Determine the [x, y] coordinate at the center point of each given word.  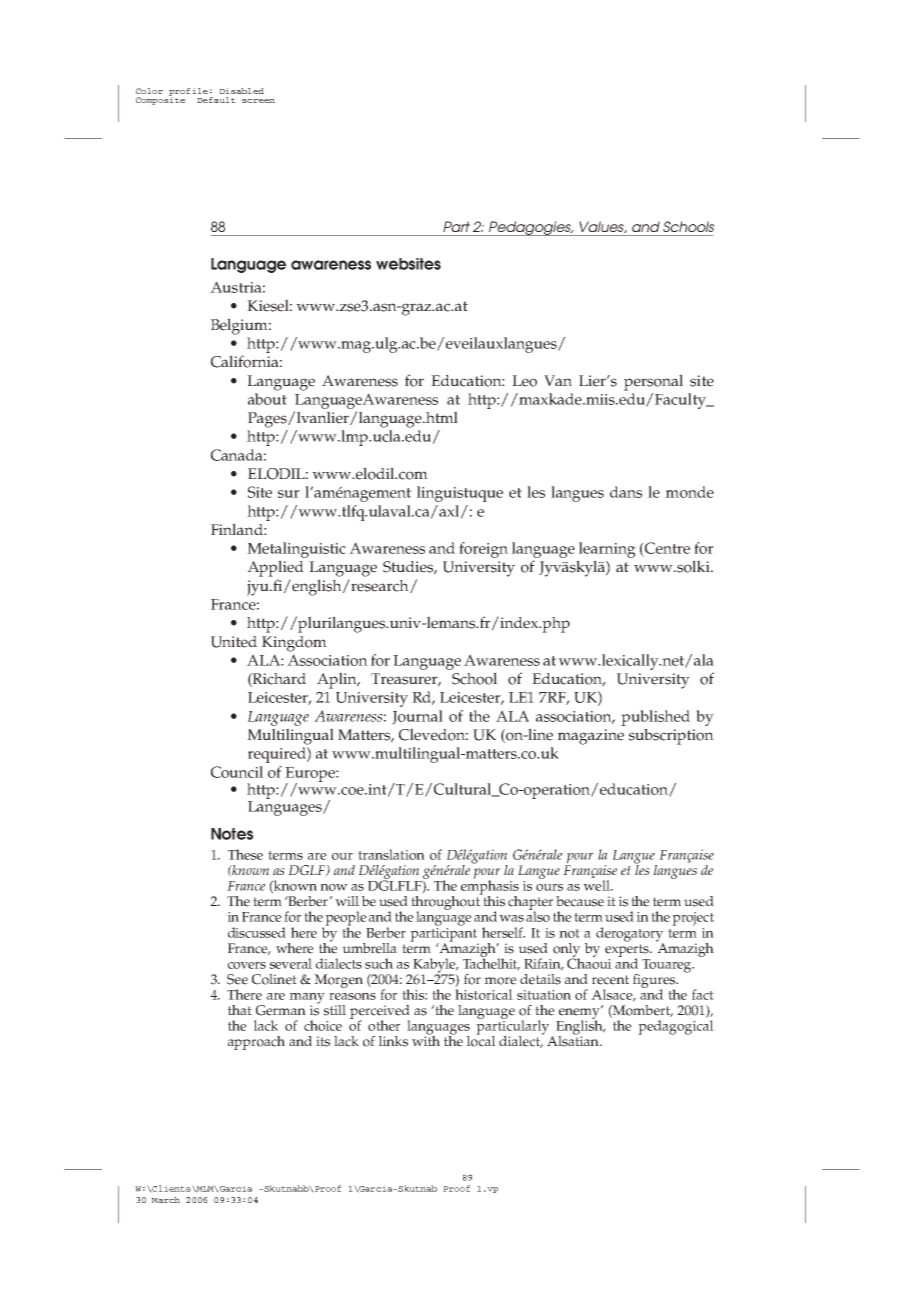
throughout [447, 903]
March [166, 1200]
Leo [524, 381]
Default [216, 100]
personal [653, 382]
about [267, 399]
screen [258, 101]
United [234, 642]
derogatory [630, 935]
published [655, 718]
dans [626, 492]
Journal [417, 717]
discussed [257, 932]
